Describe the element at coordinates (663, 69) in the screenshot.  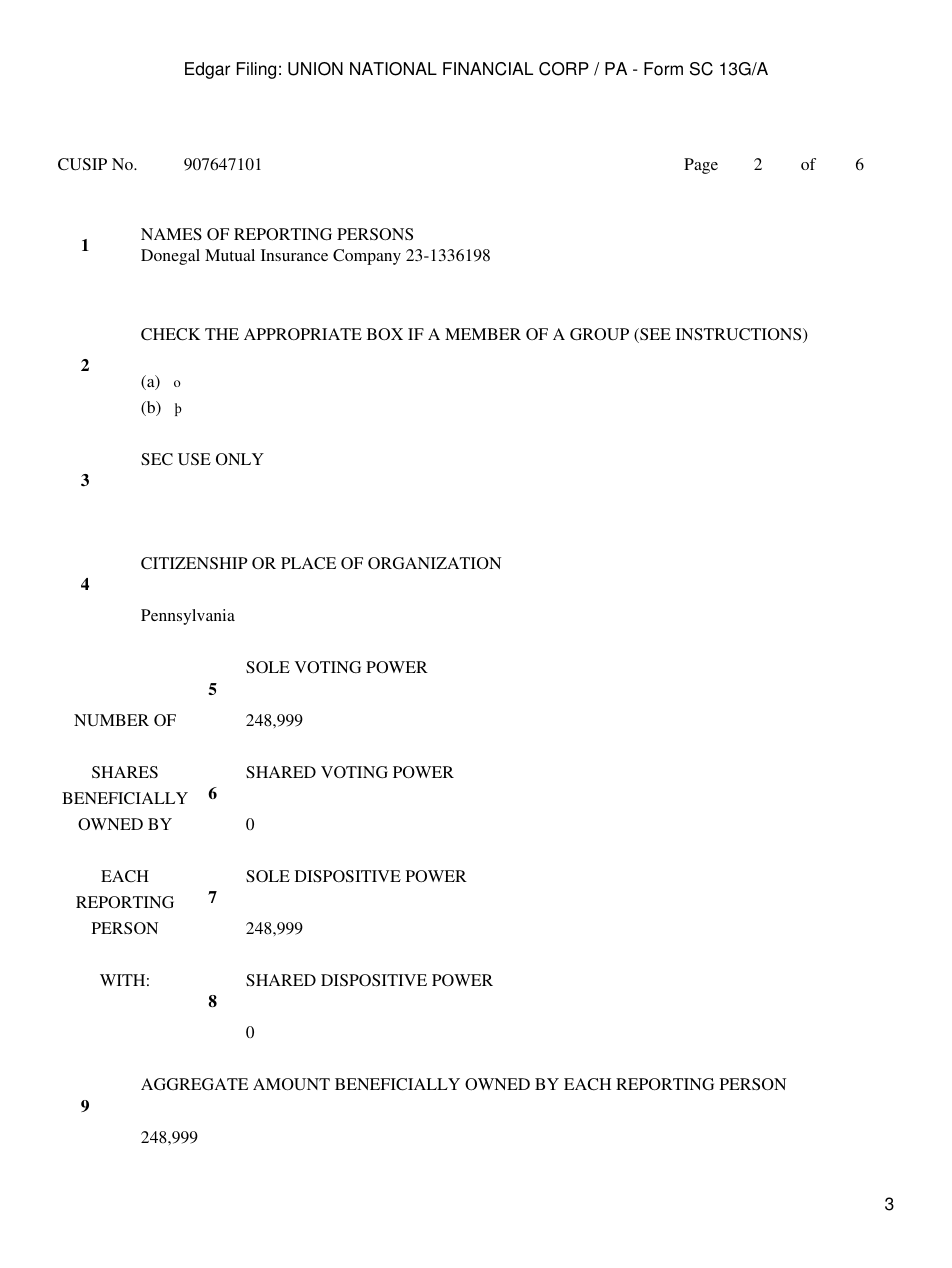
I see `Form` at that location.
